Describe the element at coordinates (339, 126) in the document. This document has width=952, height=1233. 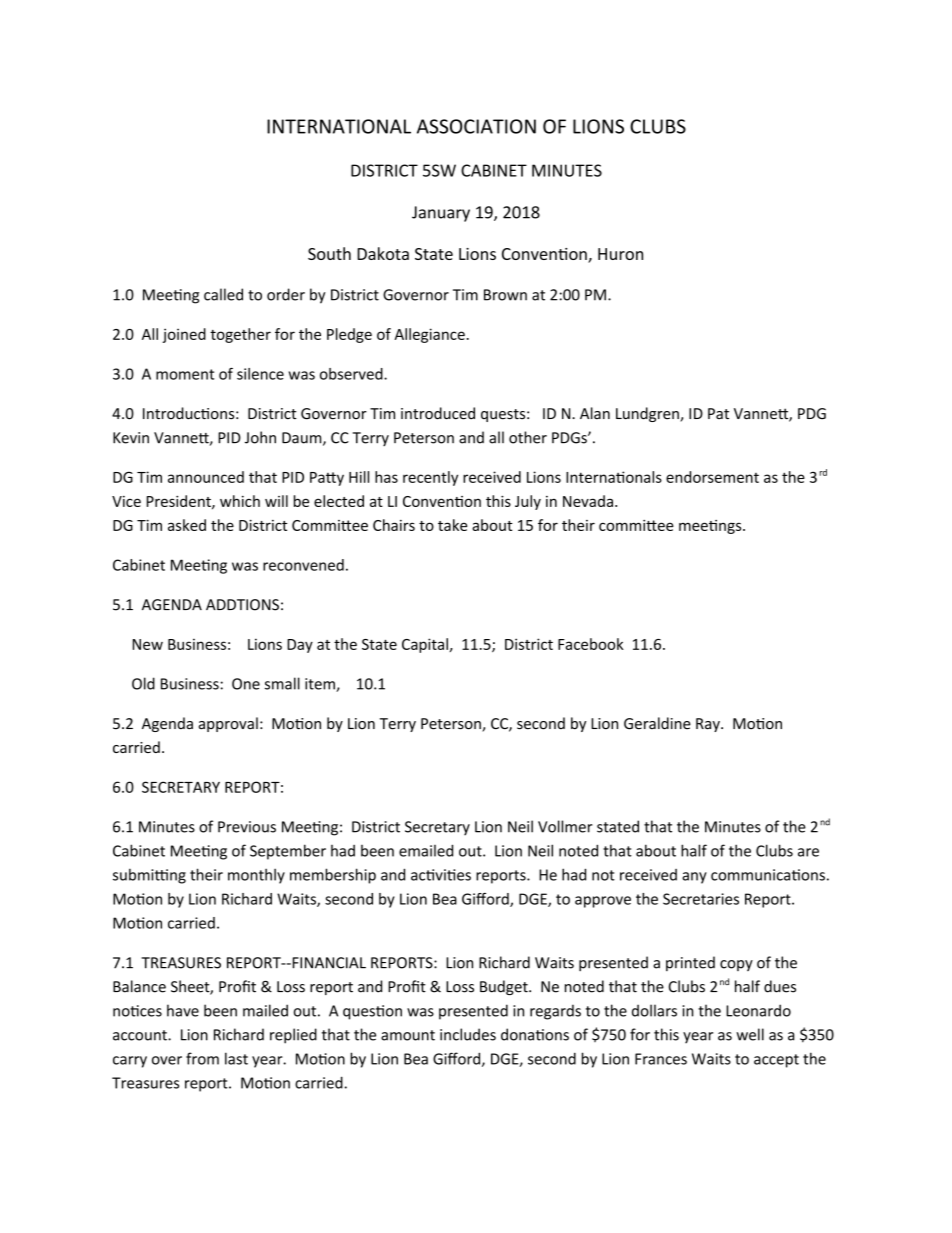
I see `INTERNATIONAL` at that location.
